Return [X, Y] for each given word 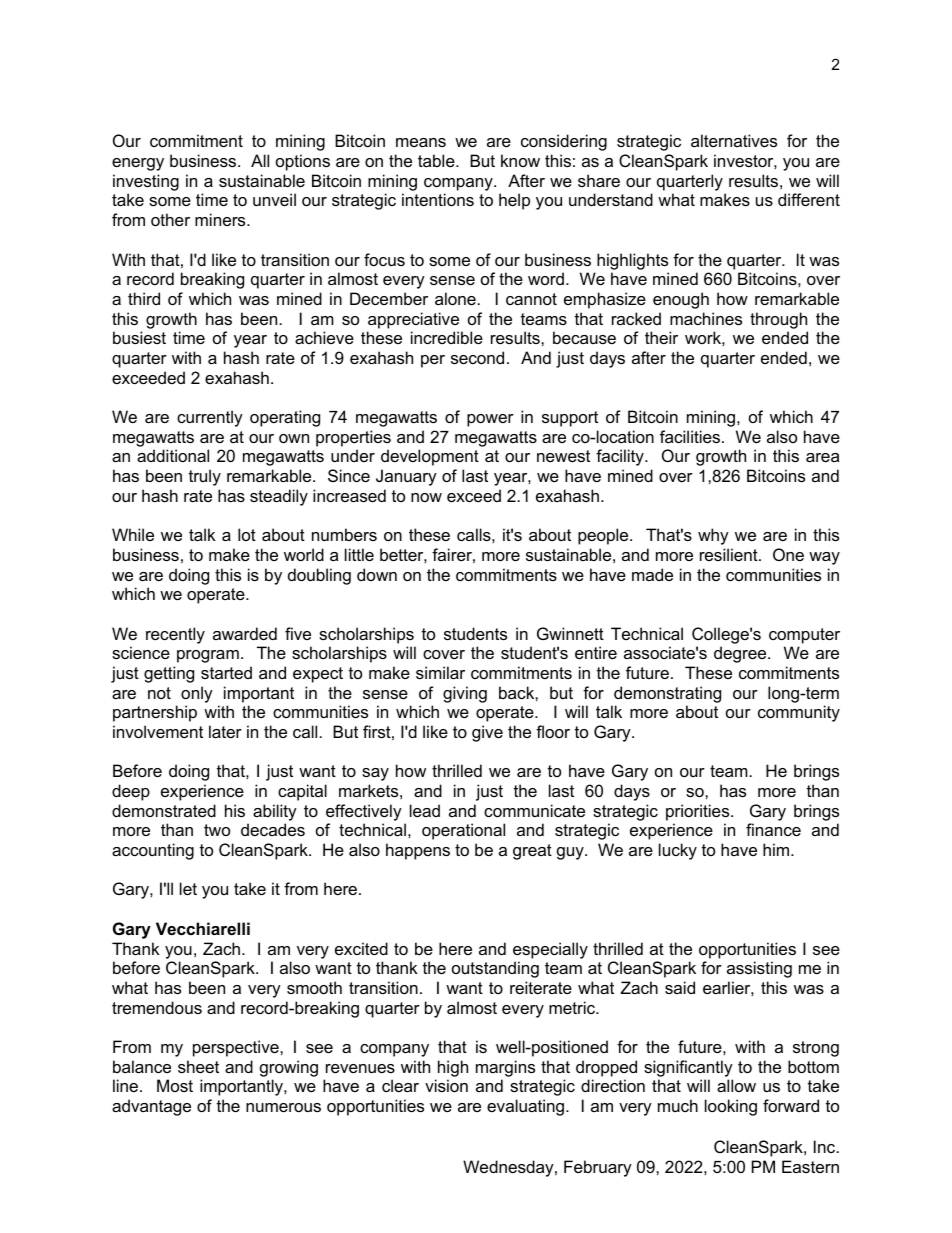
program [208, 656]
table [437, 160]
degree [741, 654]
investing [146, 182]
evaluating [527, 1107]
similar [440, 672]
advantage [151, 1107]
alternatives [734, 140]
